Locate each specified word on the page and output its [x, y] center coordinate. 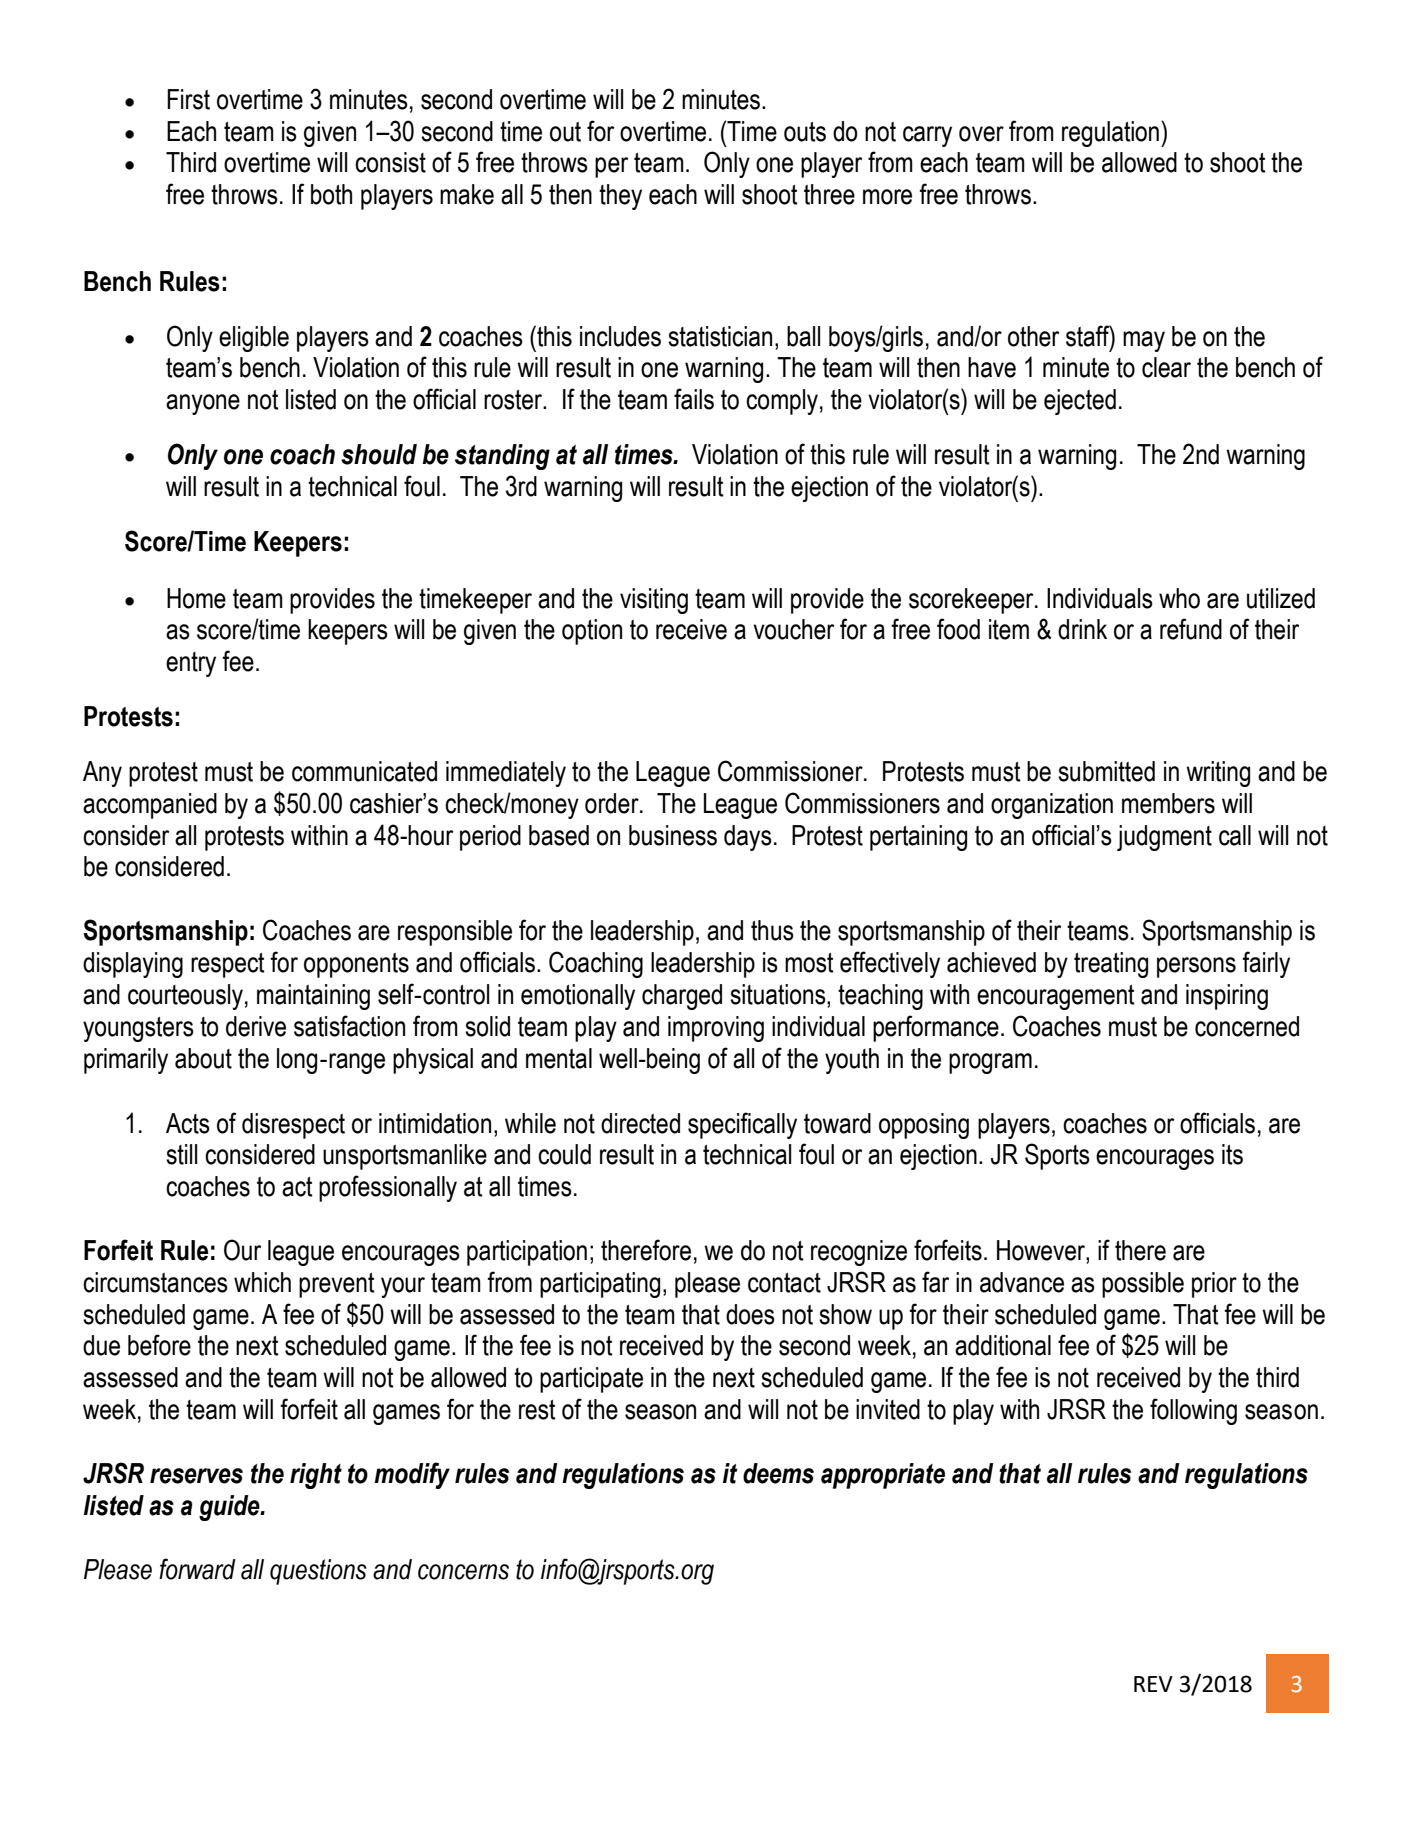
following [1193, 1411]
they [620, 197]
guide [230, 1508]
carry [927, 136]
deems [778, 1473]
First [188, 99]
